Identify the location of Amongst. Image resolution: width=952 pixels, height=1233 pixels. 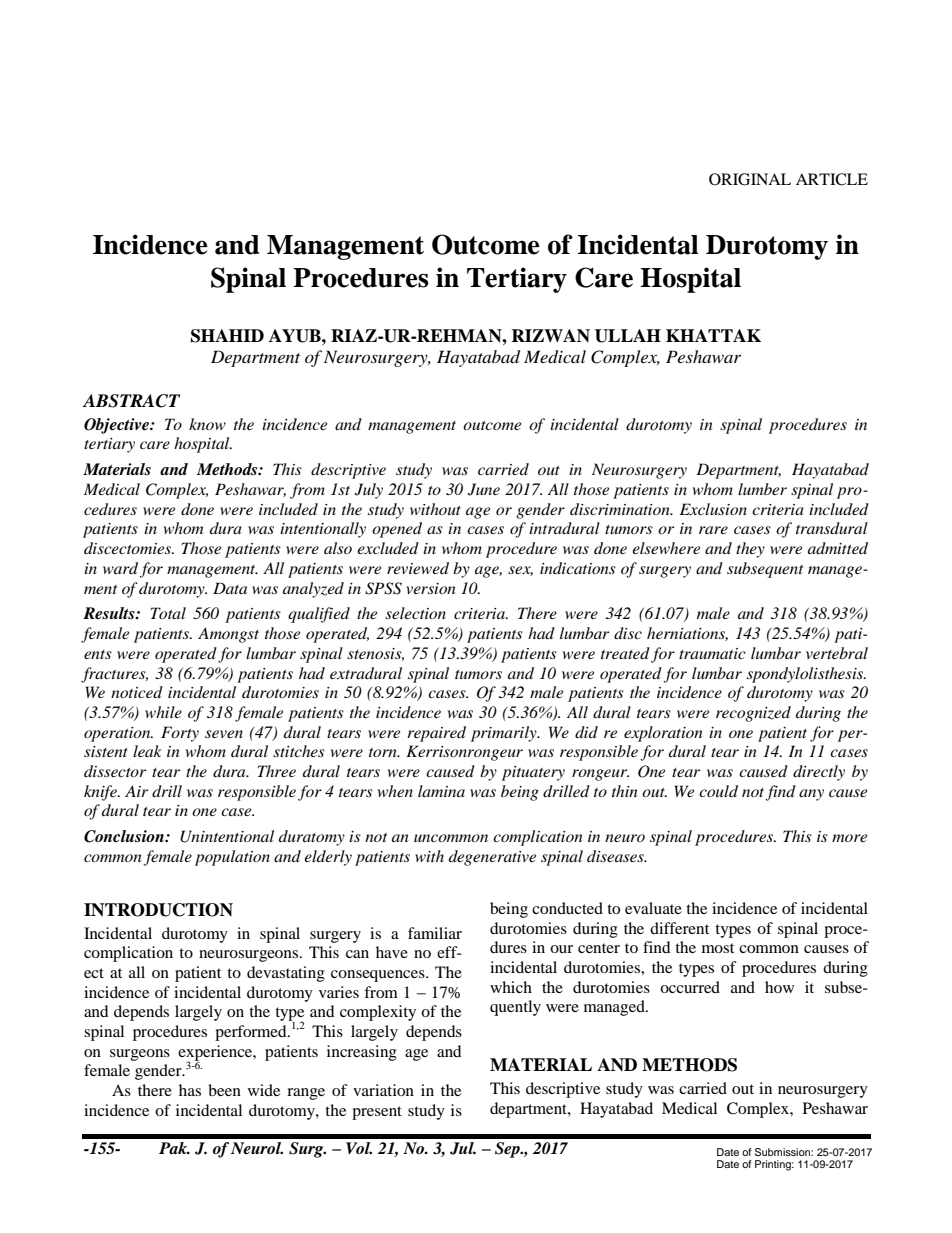
(228, 635).
